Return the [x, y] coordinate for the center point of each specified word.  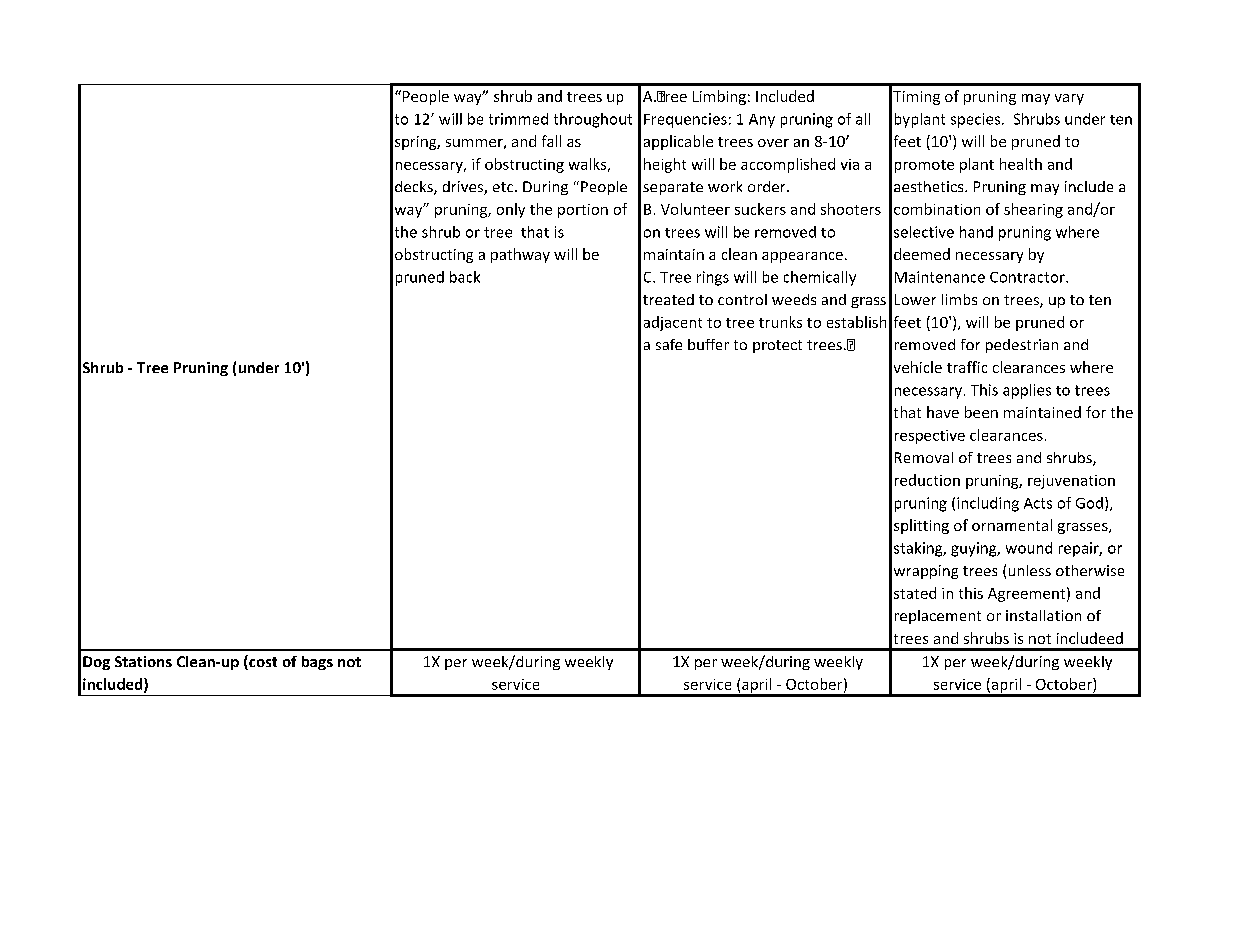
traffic [967, 367]
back [465, 277]
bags [317, 663]
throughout [593, 120]
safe [669, 344]
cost [262, 662]
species [977, 120]
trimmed [518, 119]
